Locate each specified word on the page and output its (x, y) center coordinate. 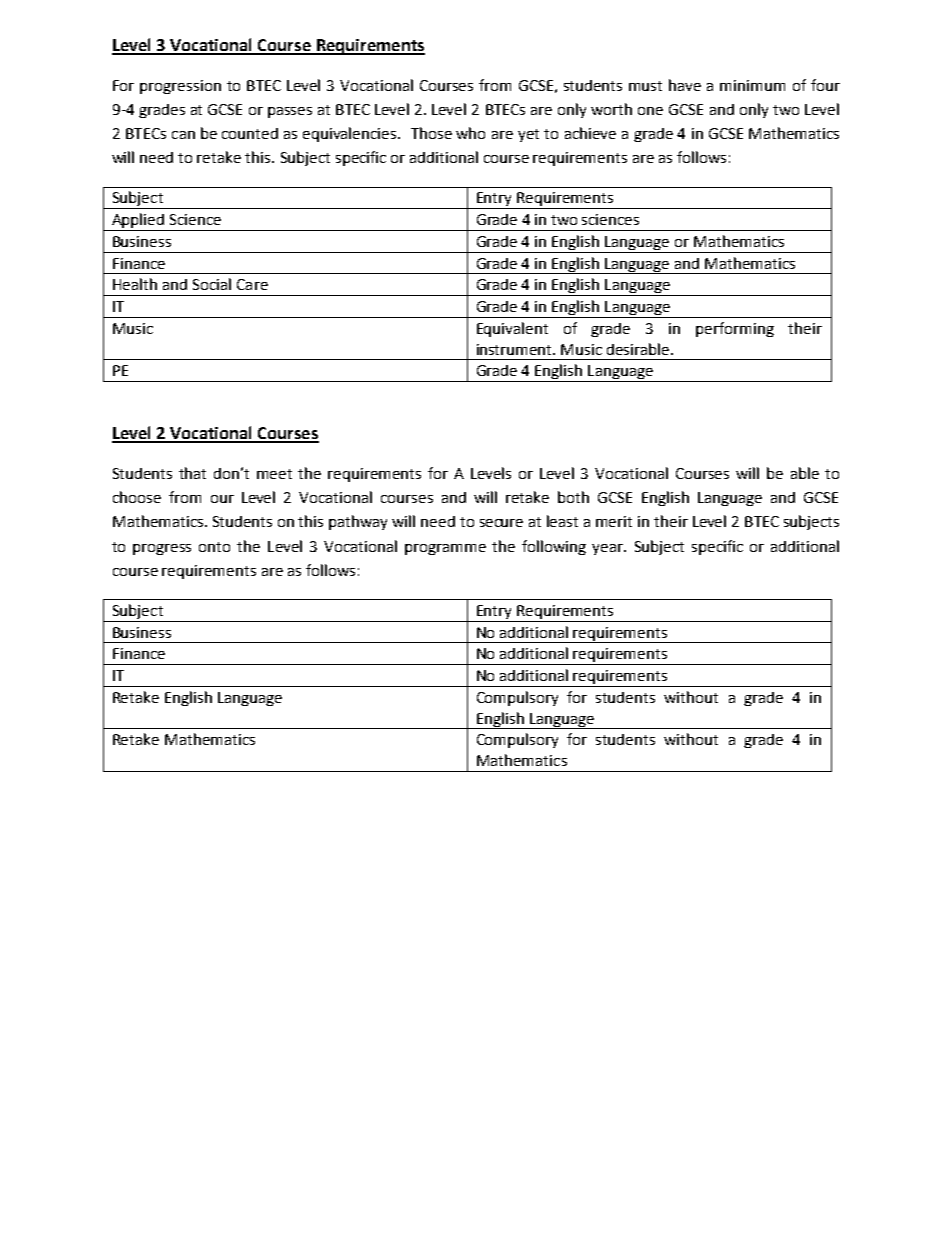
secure (501, 523)
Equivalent (512, 329)
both (573, 497)
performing (735, 329)
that (192, 473)
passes (290, 112)
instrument (516, 349)
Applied (138, 222)
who (470, 133)
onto (214, 547)
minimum (752, 85)
